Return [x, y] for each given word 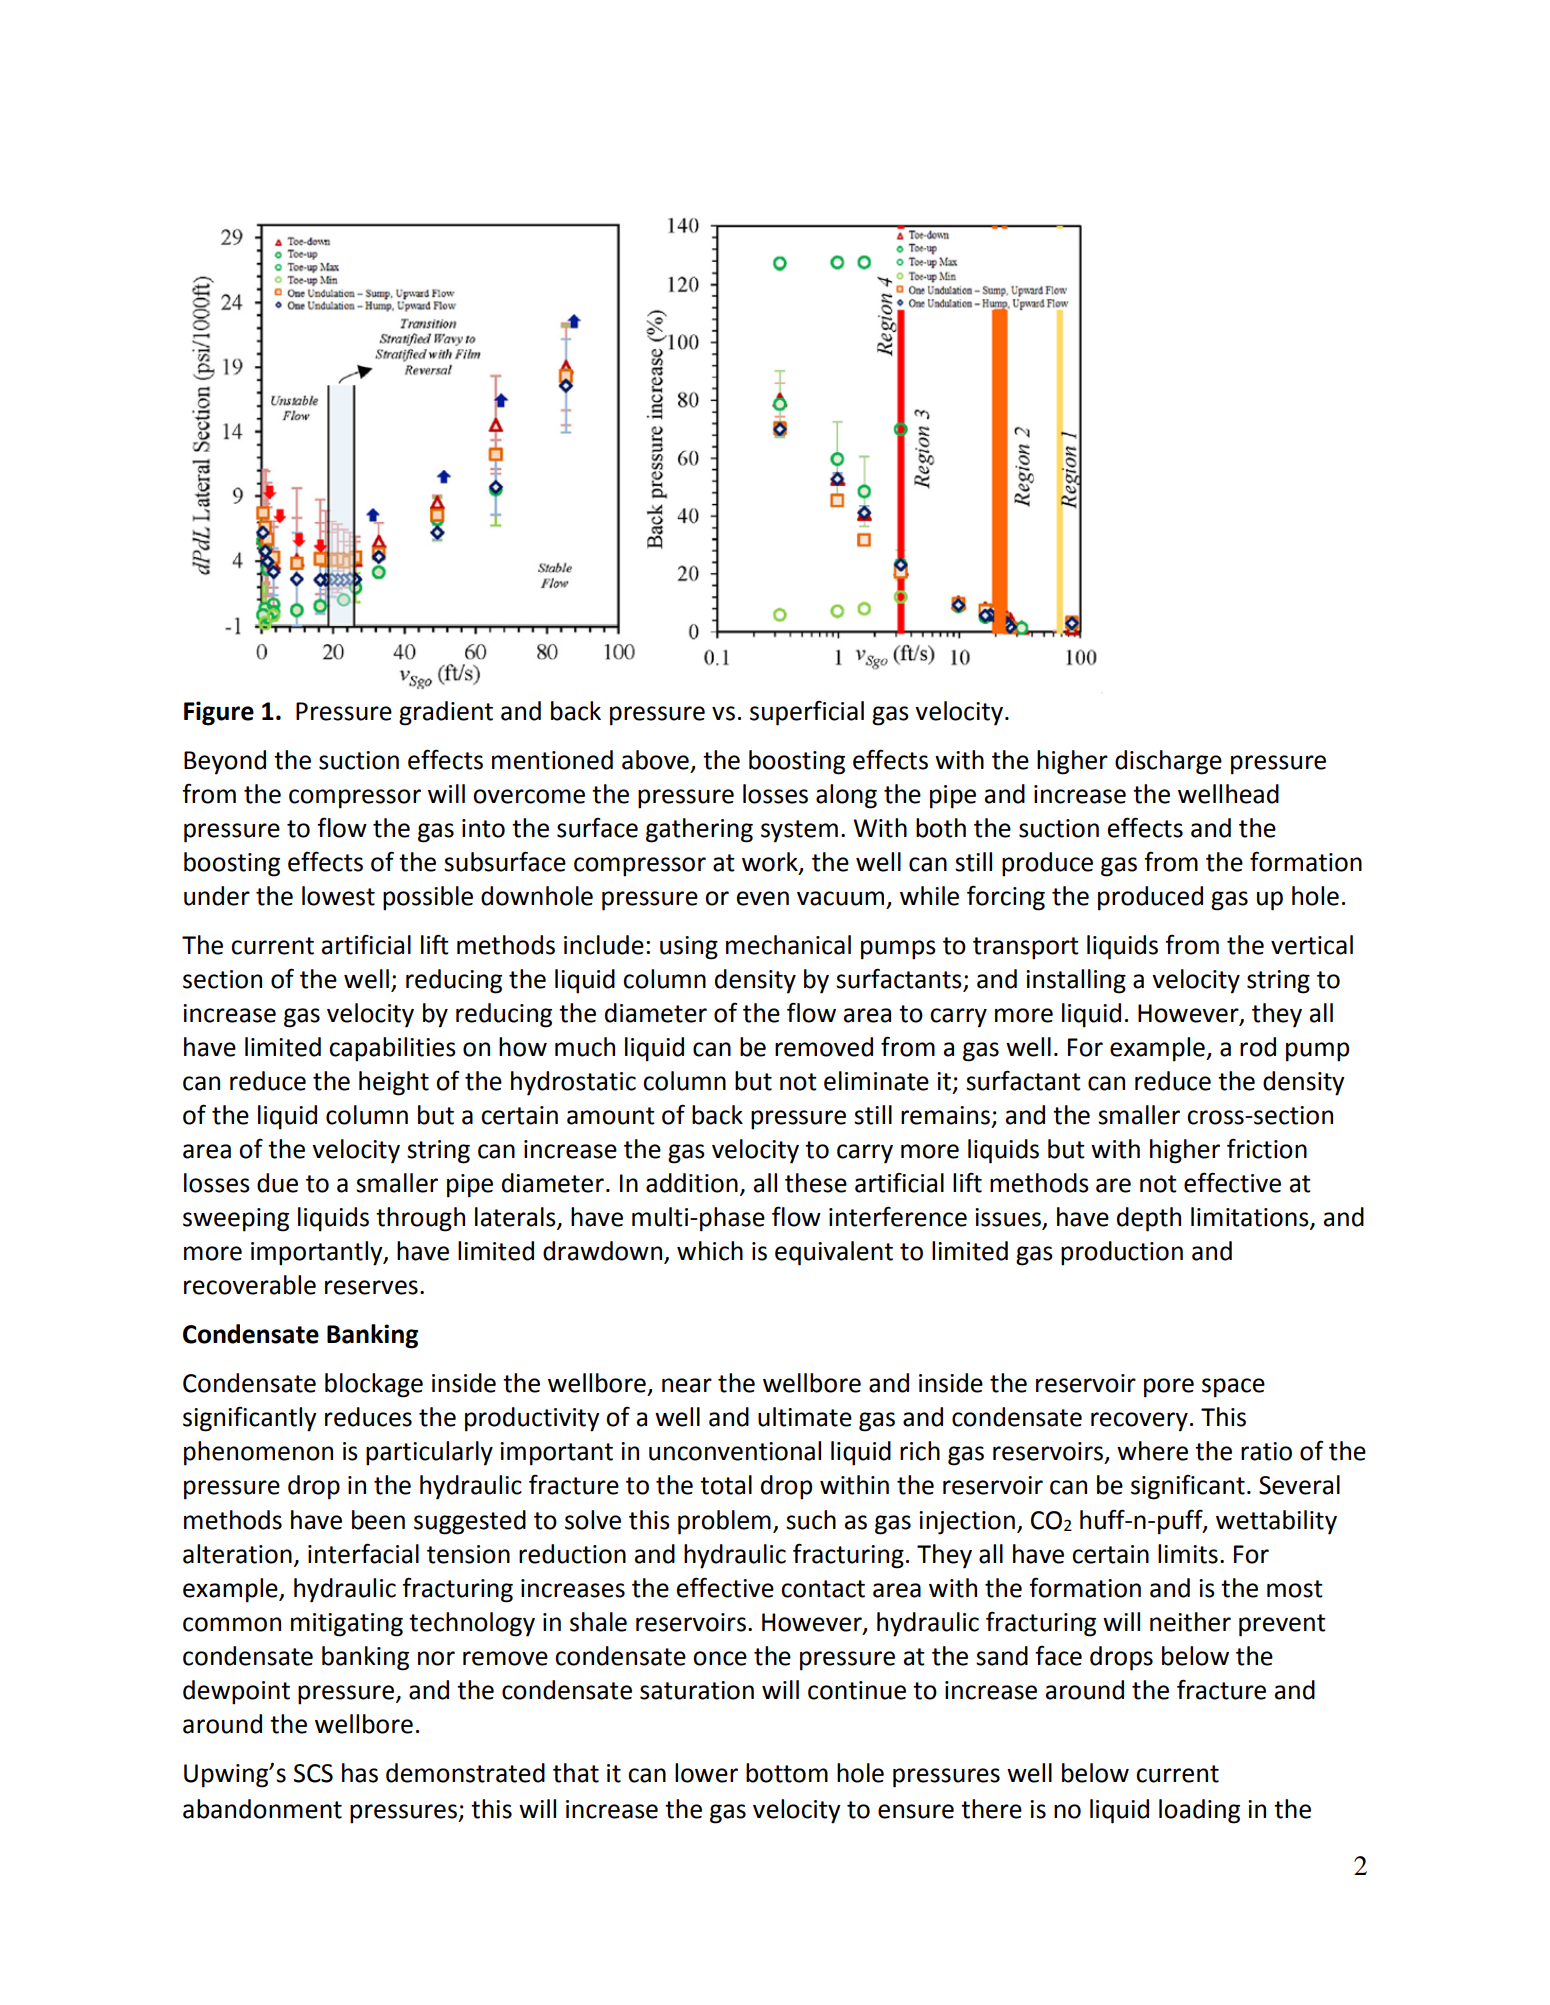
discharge [1168, 762]
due [277, 1183]
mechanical [788, 945]
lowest [338, 896]
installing [1076, 981]
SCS [313, 1773]
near [687, 1385]
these [816, 1183]
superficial [807, 713]
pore [1169, 1388]
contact [823, 1589]
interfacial [363, 1553]
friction [1267, 1148]
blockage [374, 1385]
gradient [446, 713]
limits [1188, 1554]
